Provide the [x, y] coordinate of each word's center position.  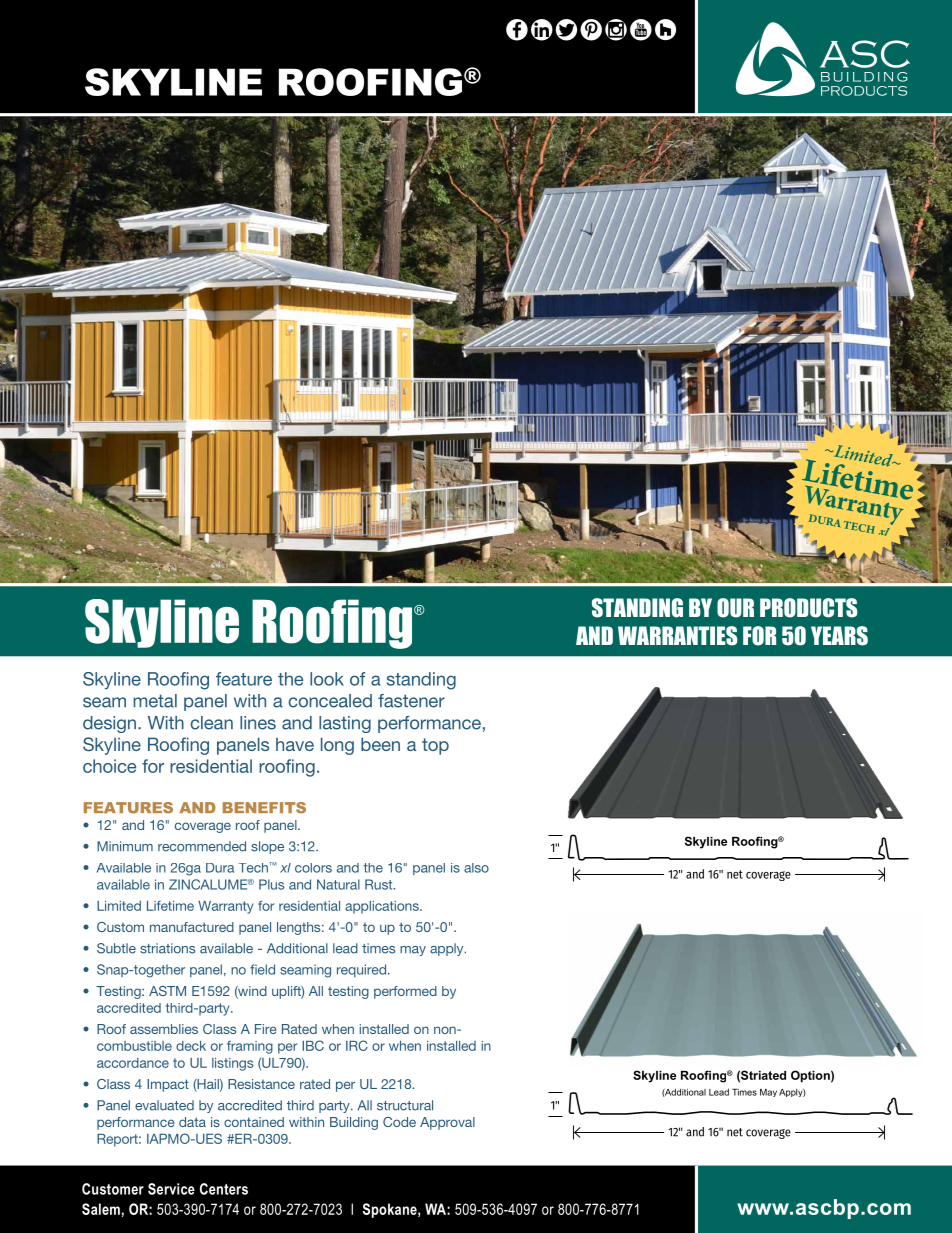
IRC [357, 1045]
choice [109, 766]
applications [383, 907]
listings [232, 1064]
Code [399, 1122]
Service [171, 1189]
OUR [735, 608]
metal [155, 701]
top [435, 746]
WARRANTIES [677, 636]
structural [405, 1105]
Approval [447, 1123]
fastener [411, 701]
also [476, 868]
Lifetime [170, 906]
